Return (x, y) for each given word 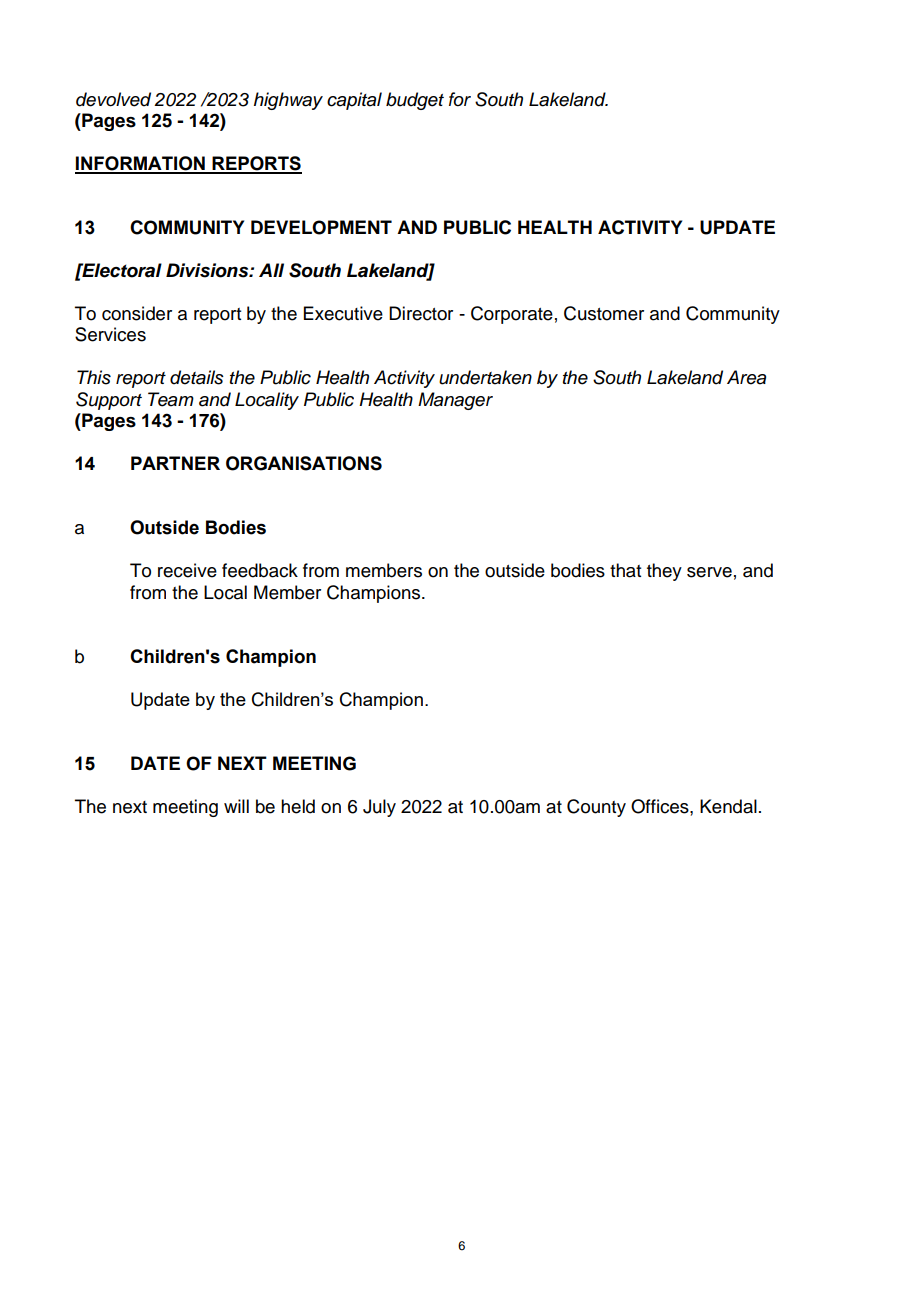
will (236, 806)
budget (415, 101)
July (379, 808)
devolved (113, 99)
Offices (661, 806)
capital (354, 101)
